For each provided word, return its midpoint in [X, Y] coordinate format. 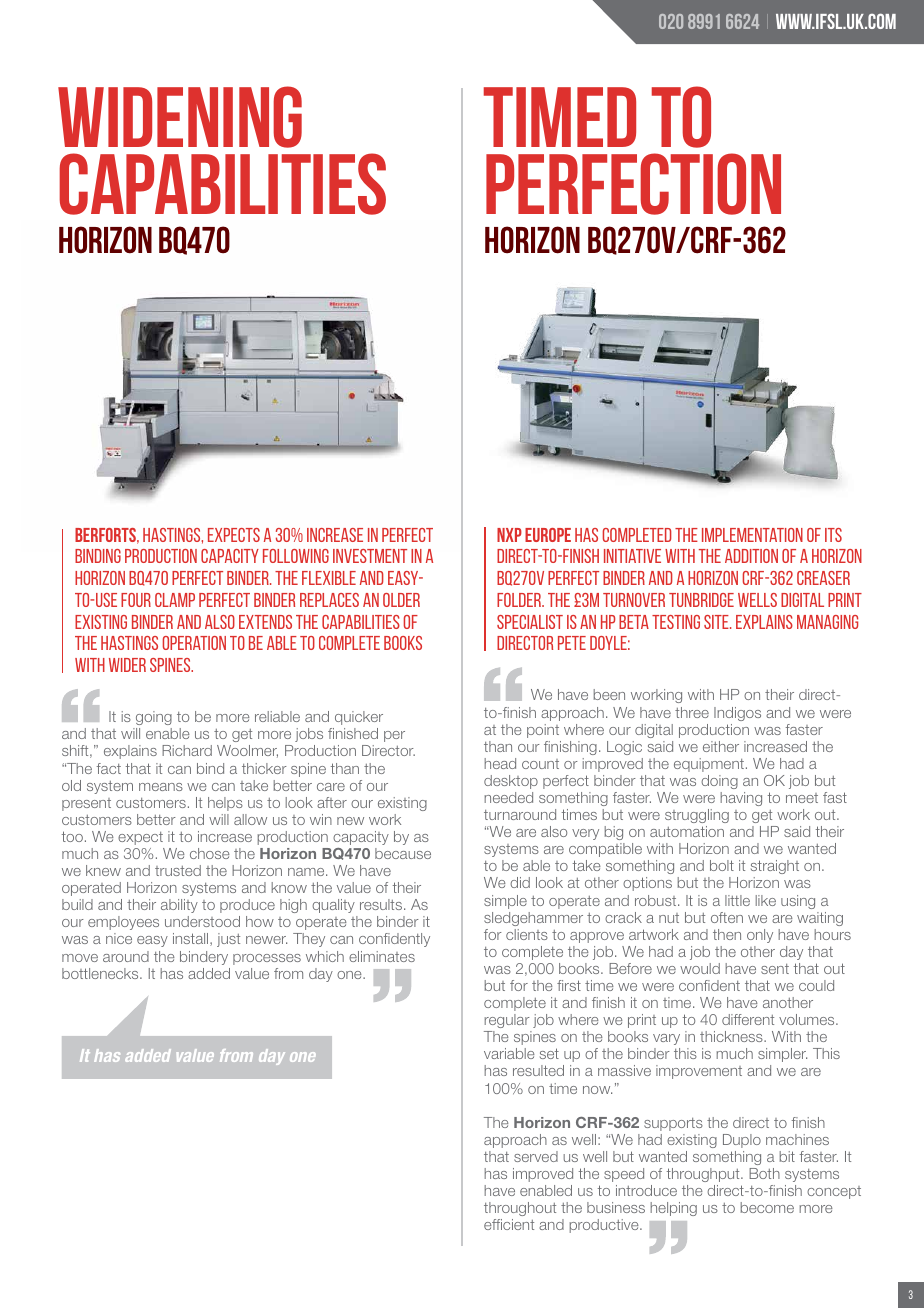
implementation [752, 535]
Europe [548, 535]
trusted [178, 870]
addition [751, 556]
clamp [175, 600]
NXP [509, 535]
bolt [722, 865]
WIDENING [180, 117]
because [403, 853]
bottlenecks [101, 973]
